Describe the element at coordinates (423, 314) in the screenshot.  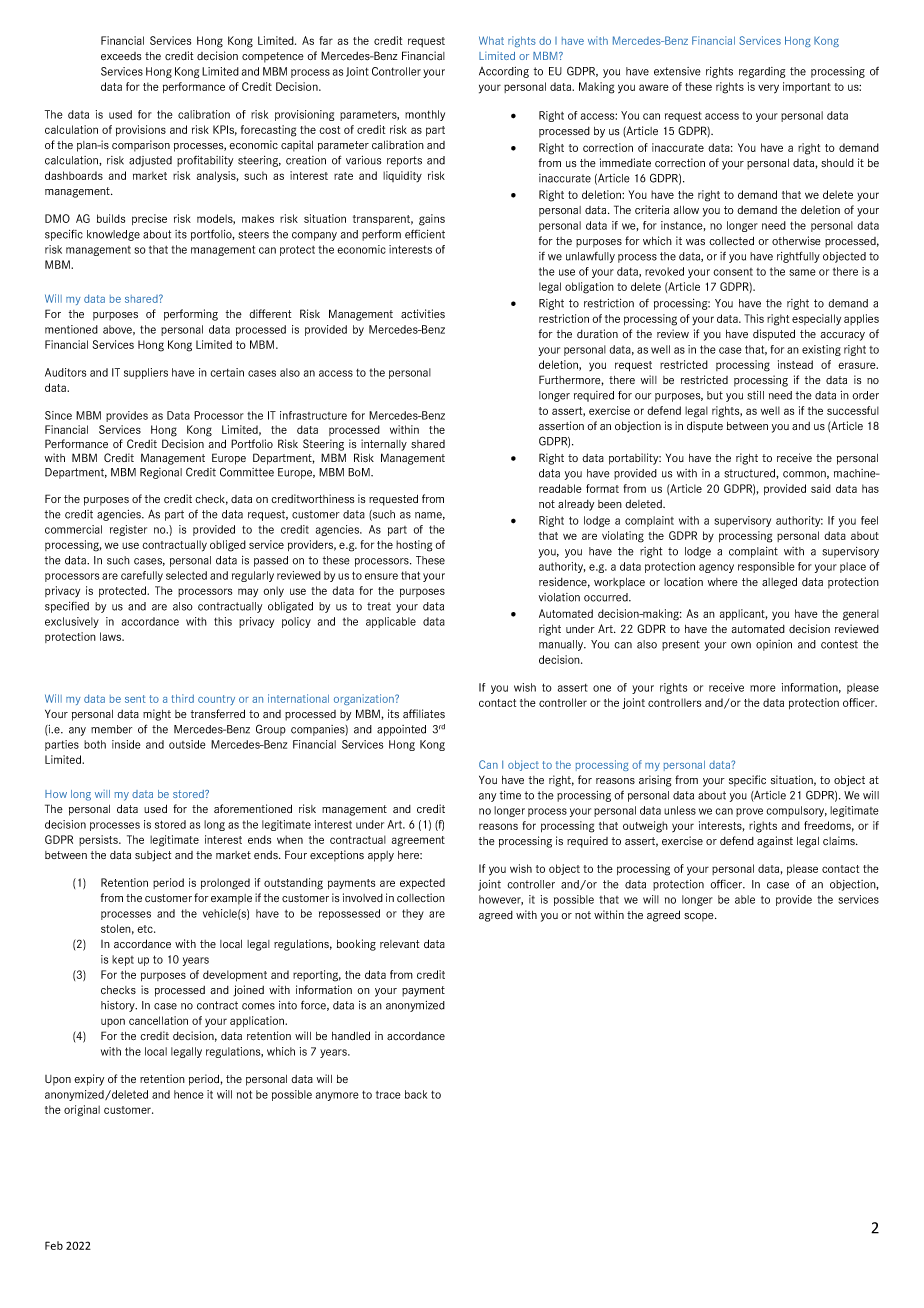
I see `activities` at that location.
